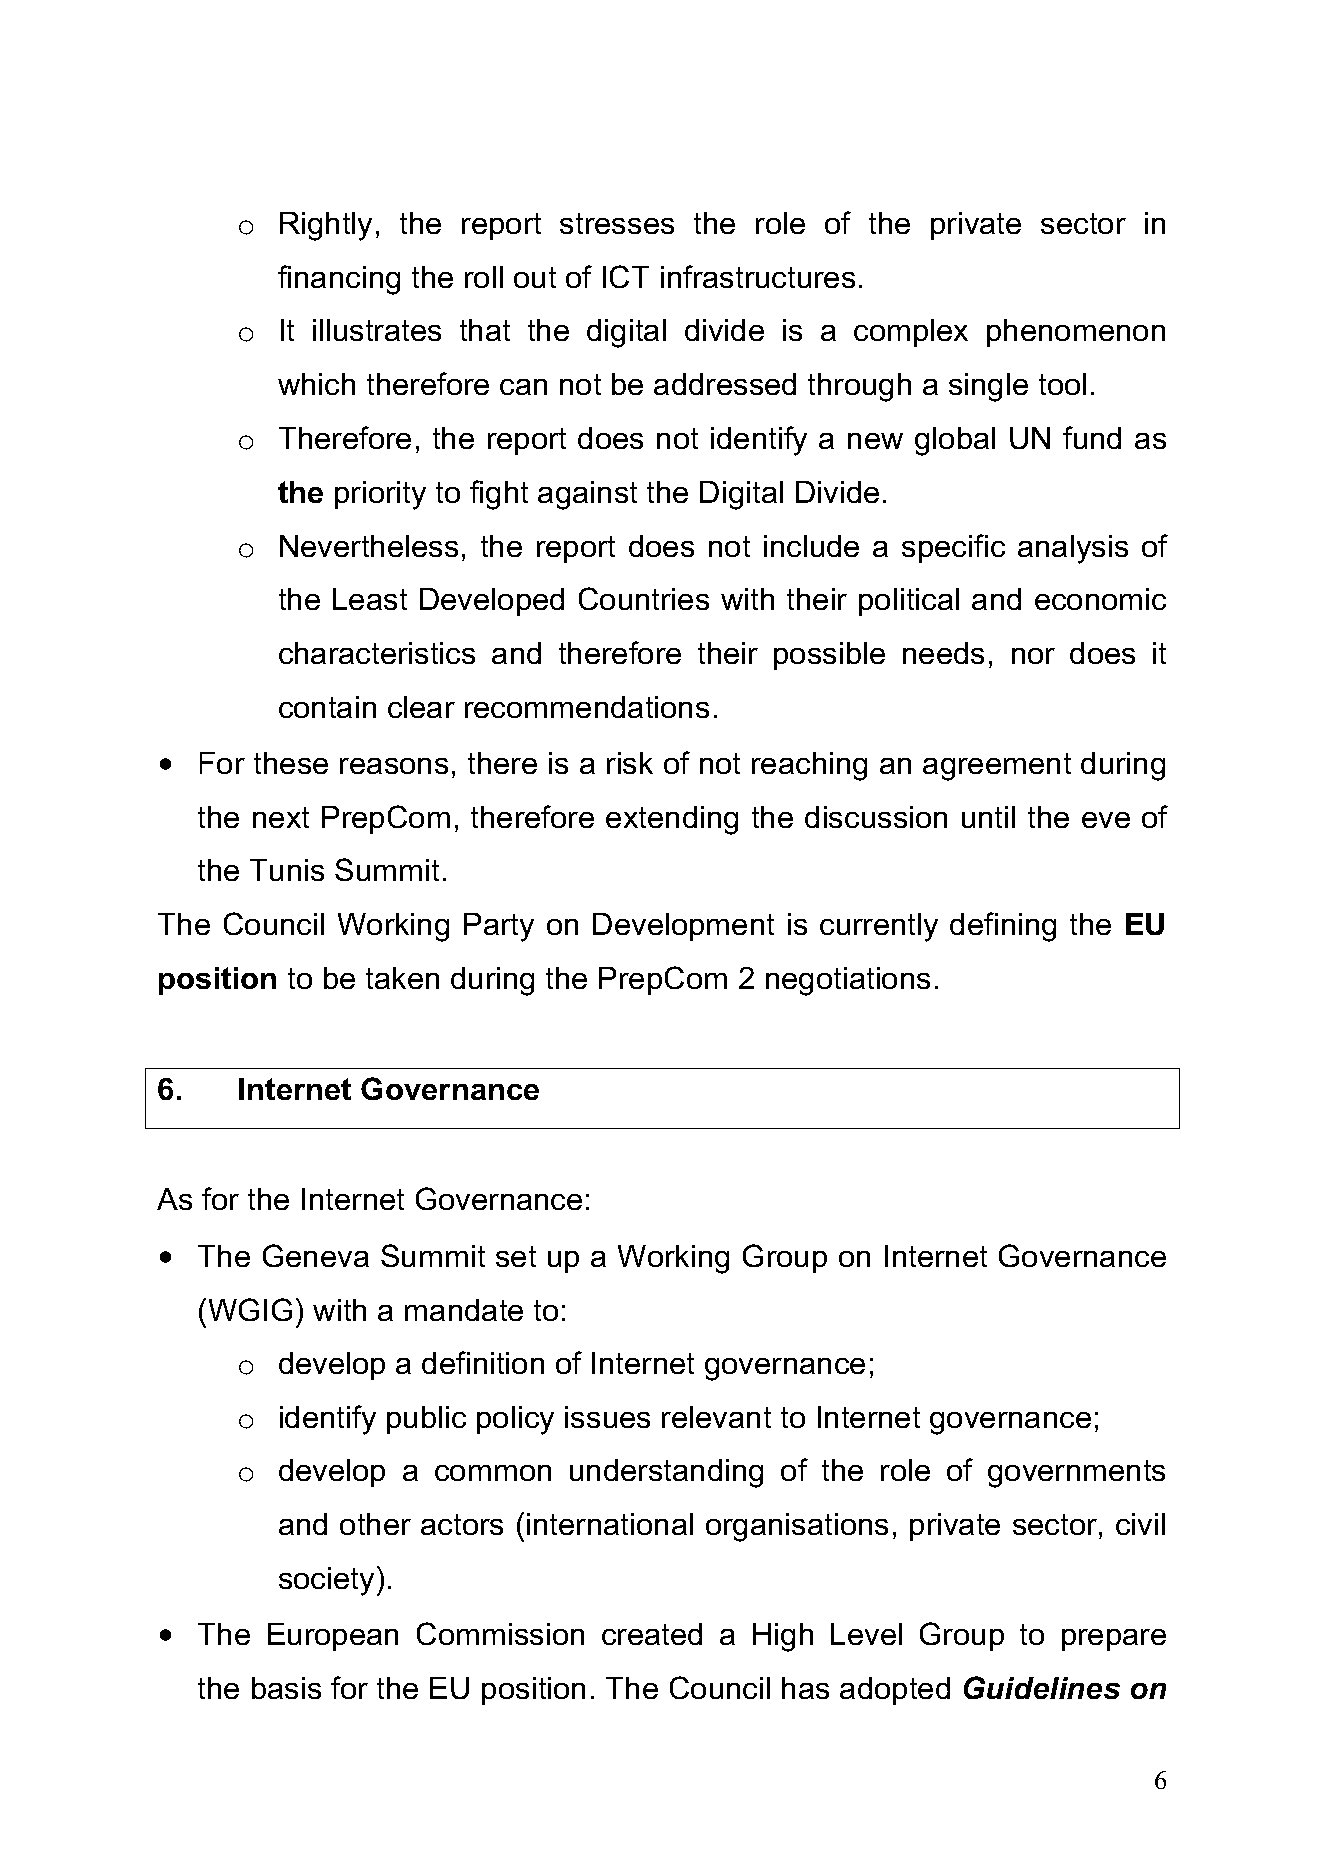  What do you see at coordinates (758, 276) in the screenshot?
I see `infrastructures` at bounding box center [758, 276].
